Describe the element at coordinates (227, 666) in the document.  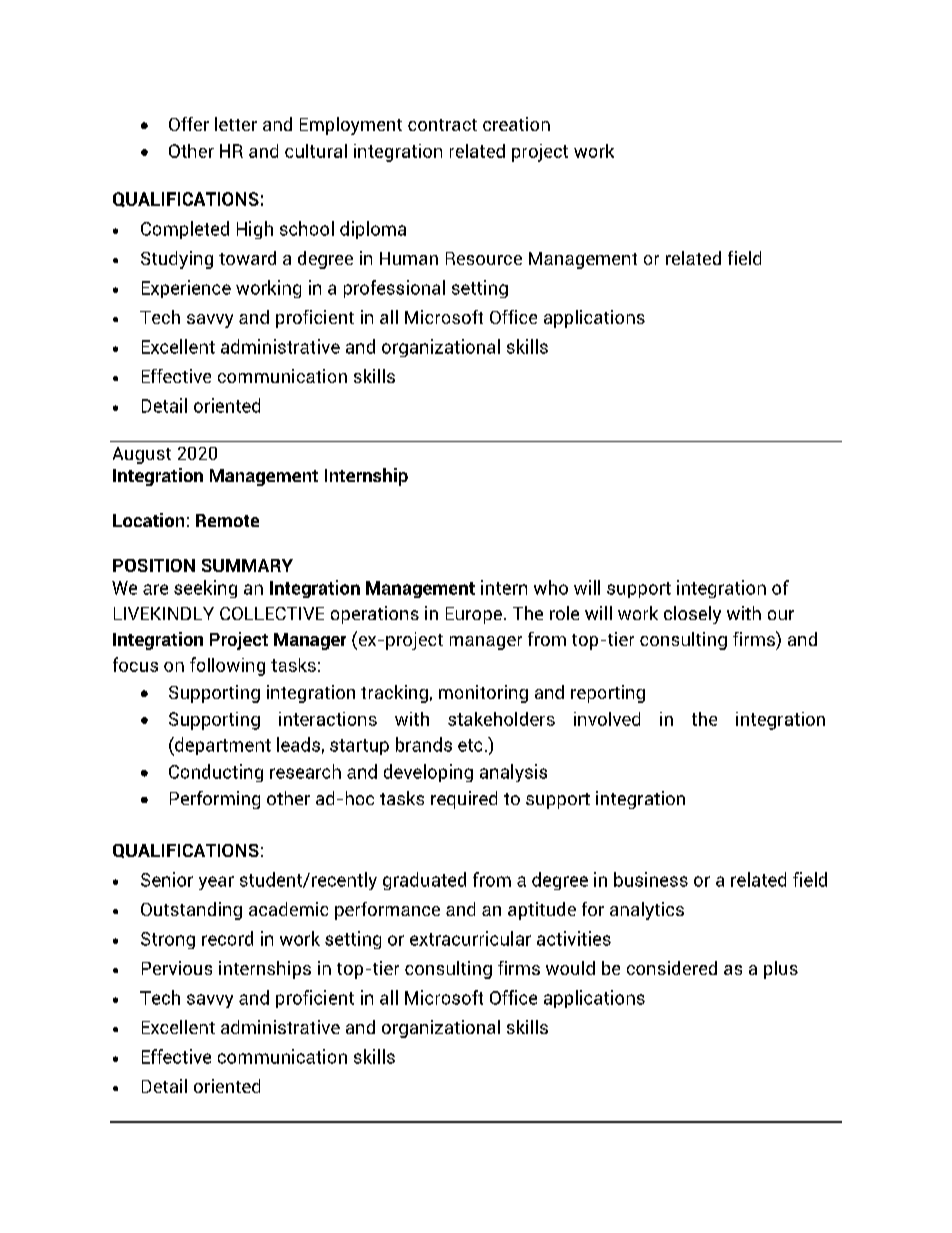
I see `following` at that location.
